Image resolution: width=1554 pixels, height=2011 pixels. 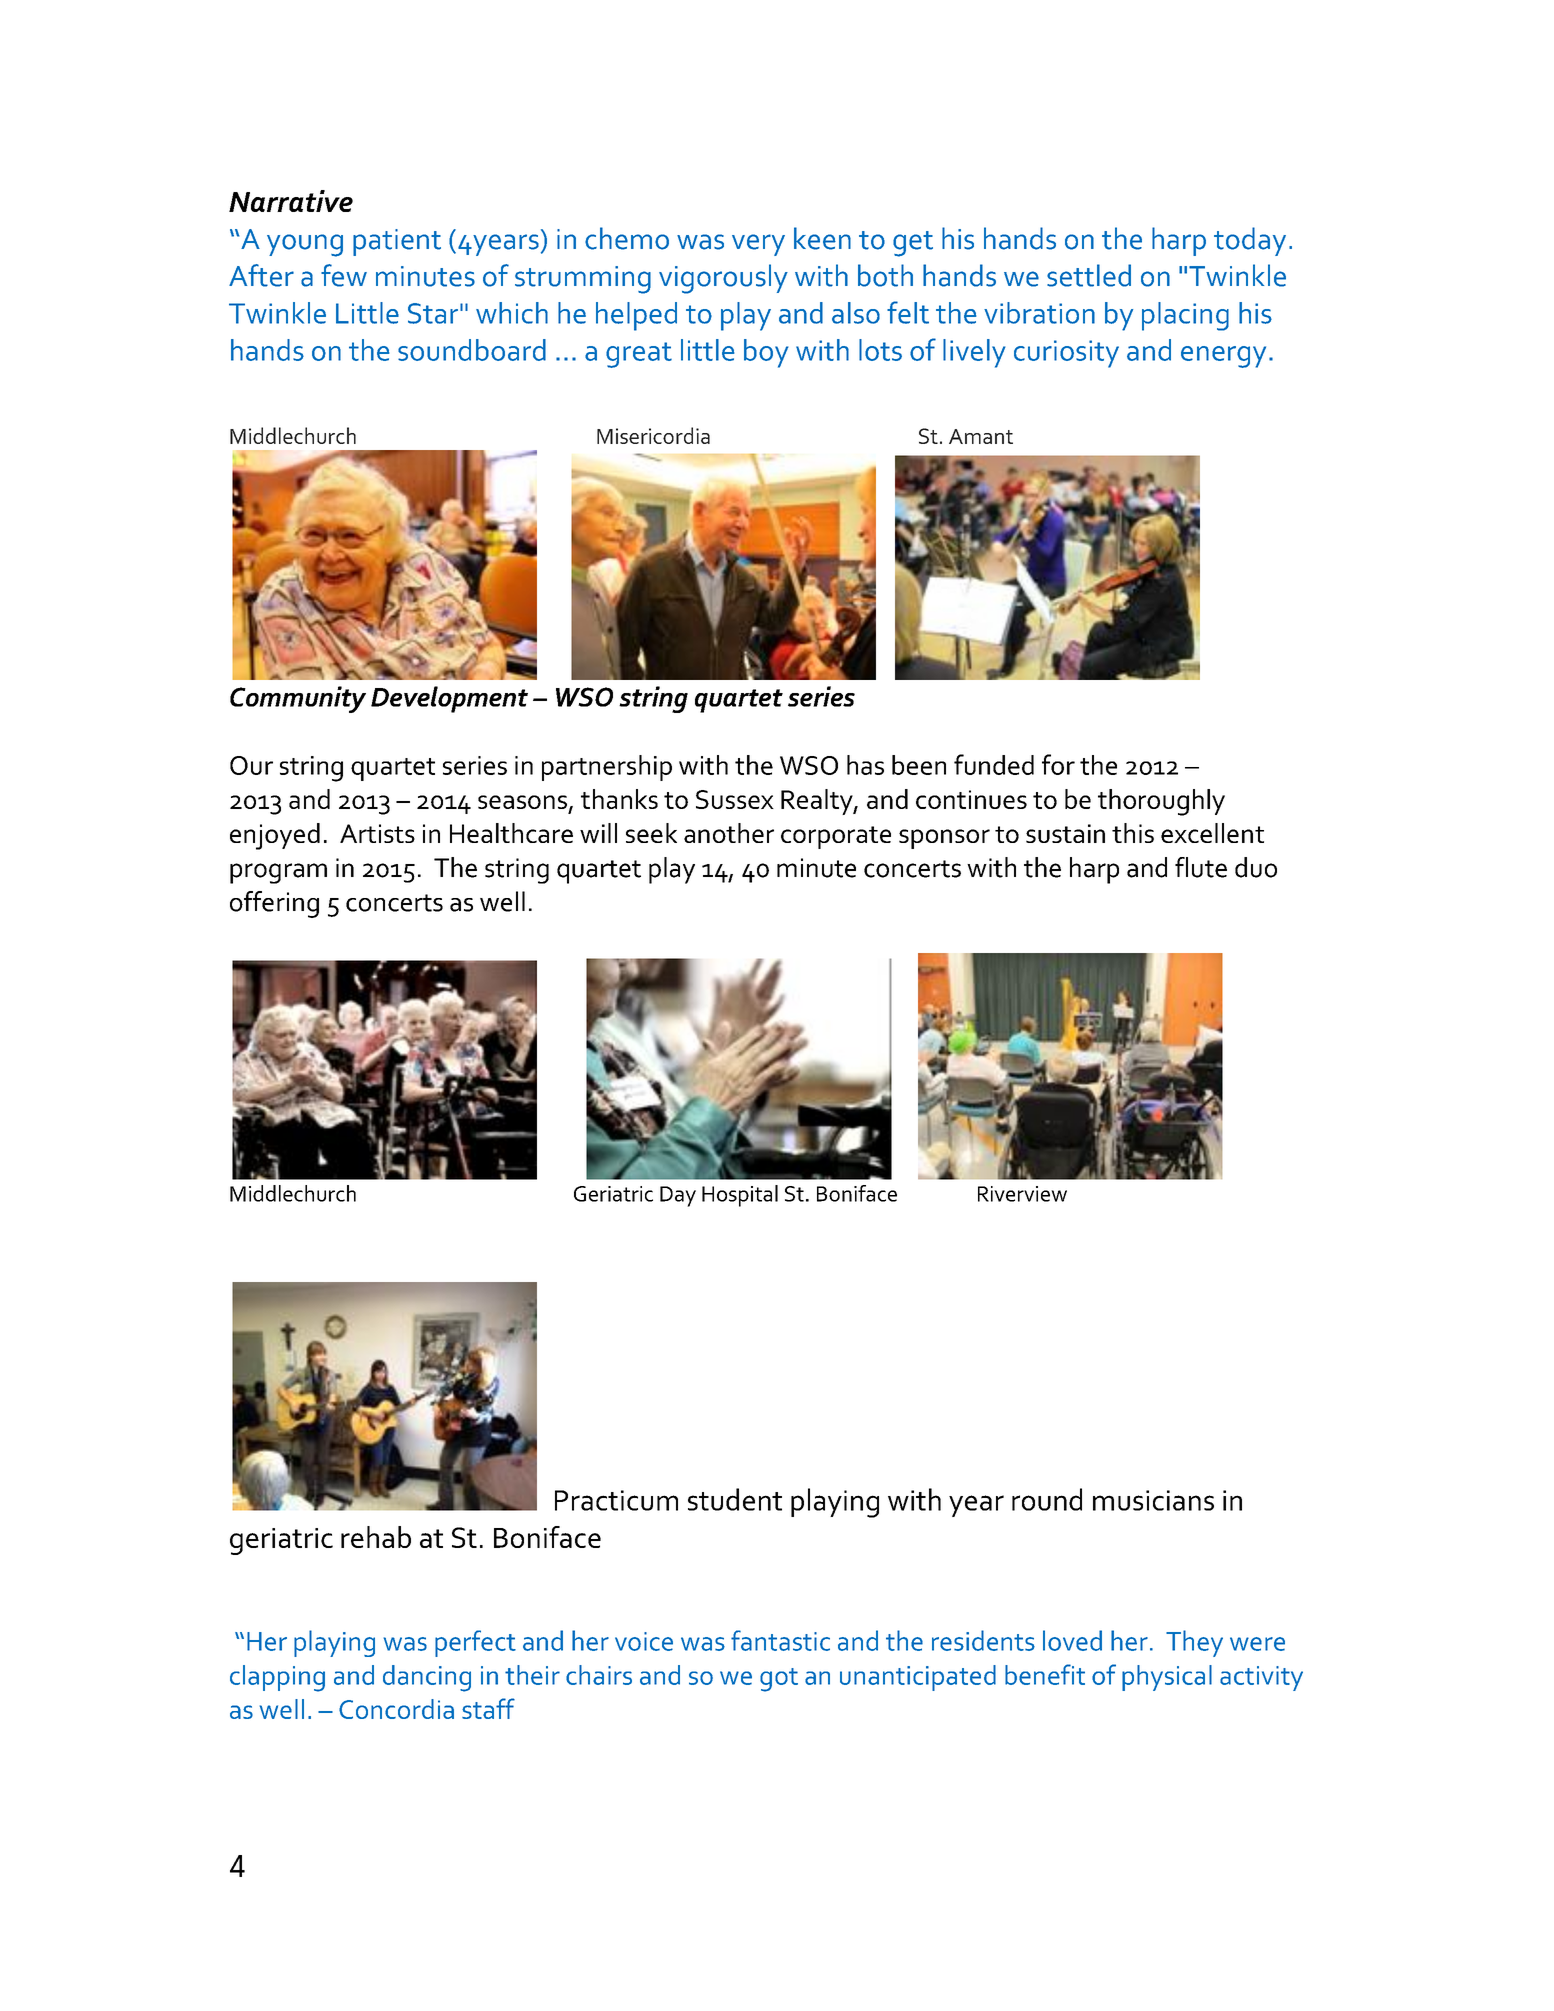 What do you see at coordinates (427, 1678) in the page?
I see `dancing` at bounding box center [427, 1678].
